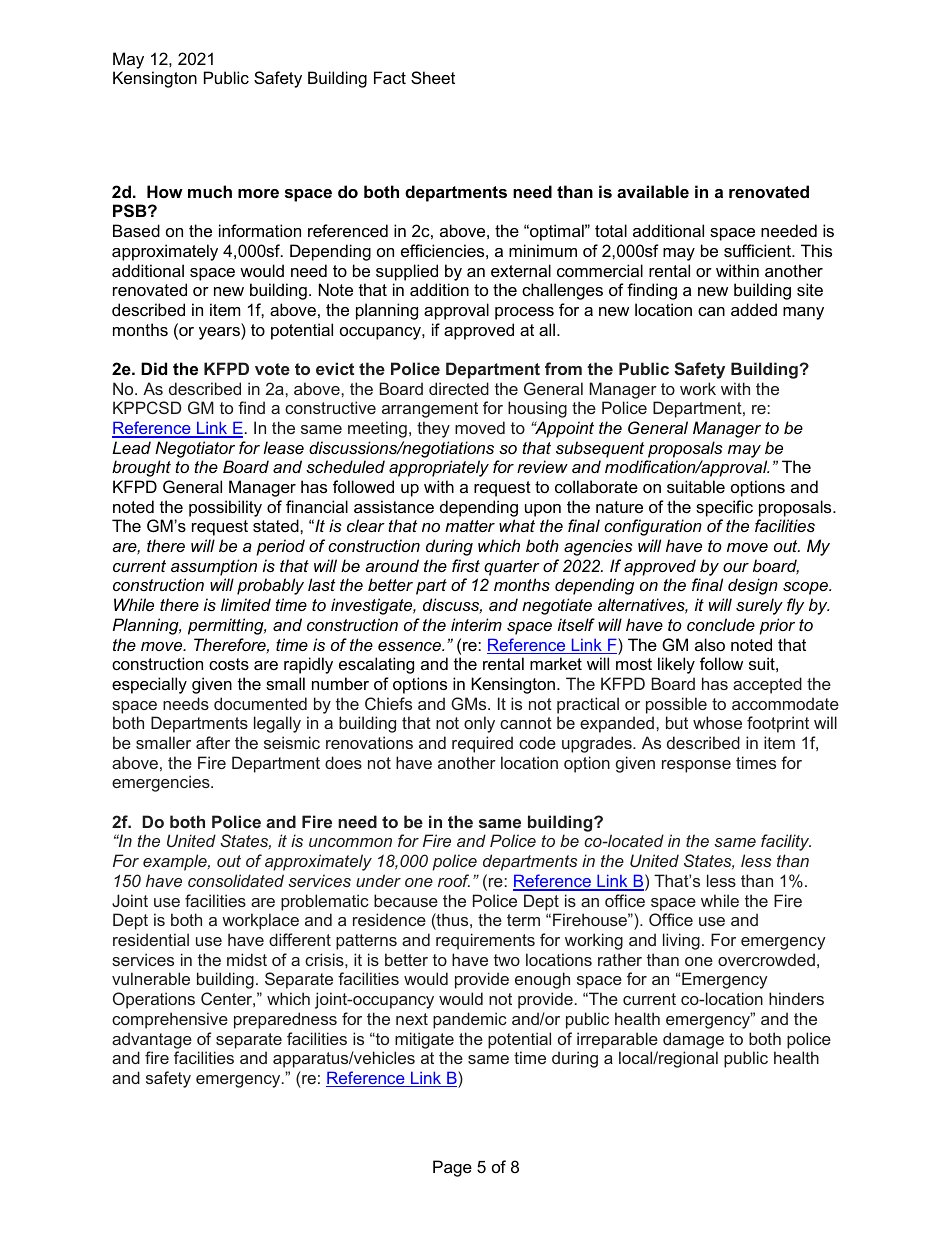  What do you see at coordinates (246, 604) in the page?
I see `limited` at bounding box center [246, 604].
